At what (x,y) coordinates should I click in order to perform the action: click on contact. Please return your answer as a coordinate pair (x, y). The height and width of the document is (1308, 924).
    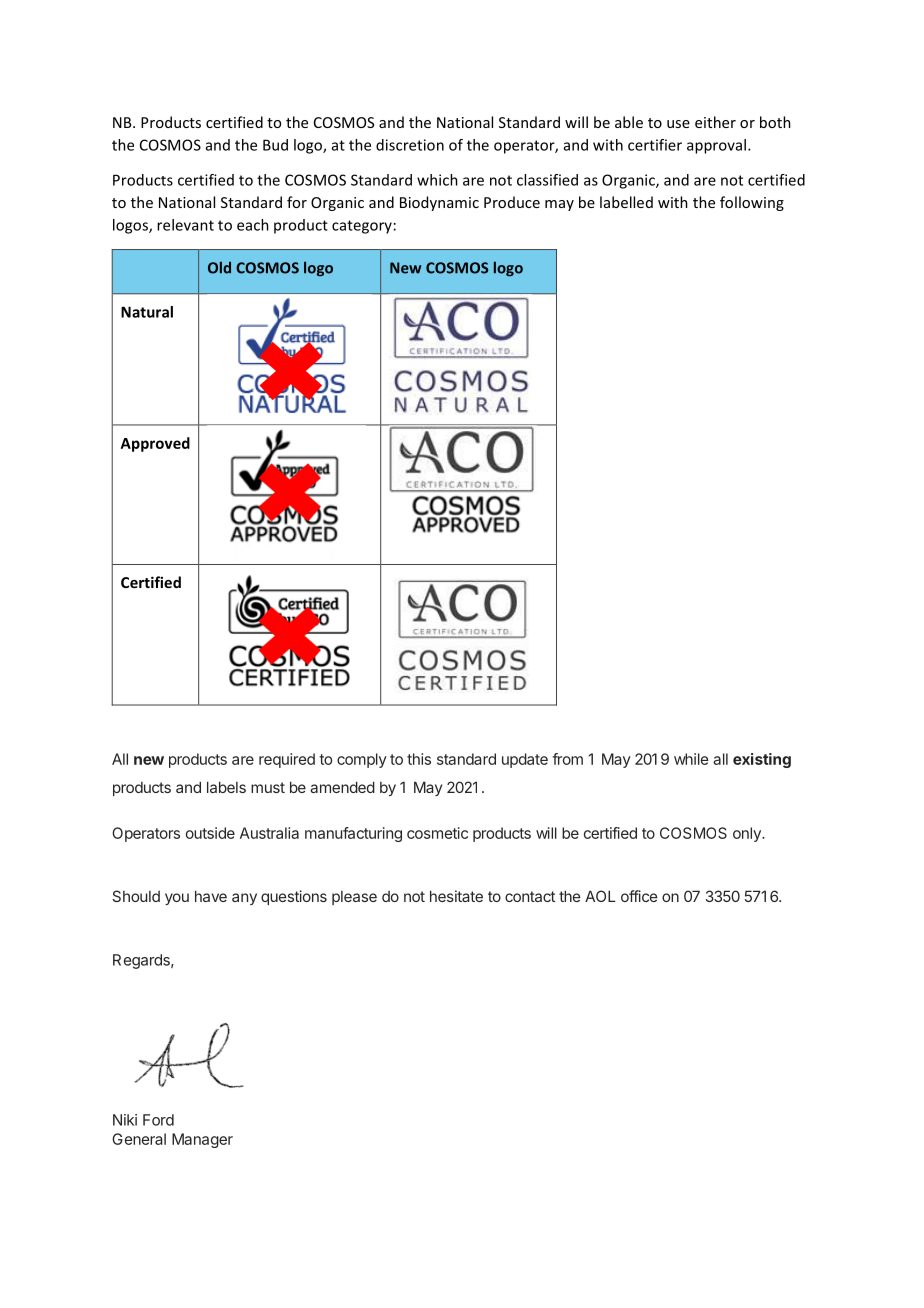
    Looking at the image, I should click on (530, 896).
